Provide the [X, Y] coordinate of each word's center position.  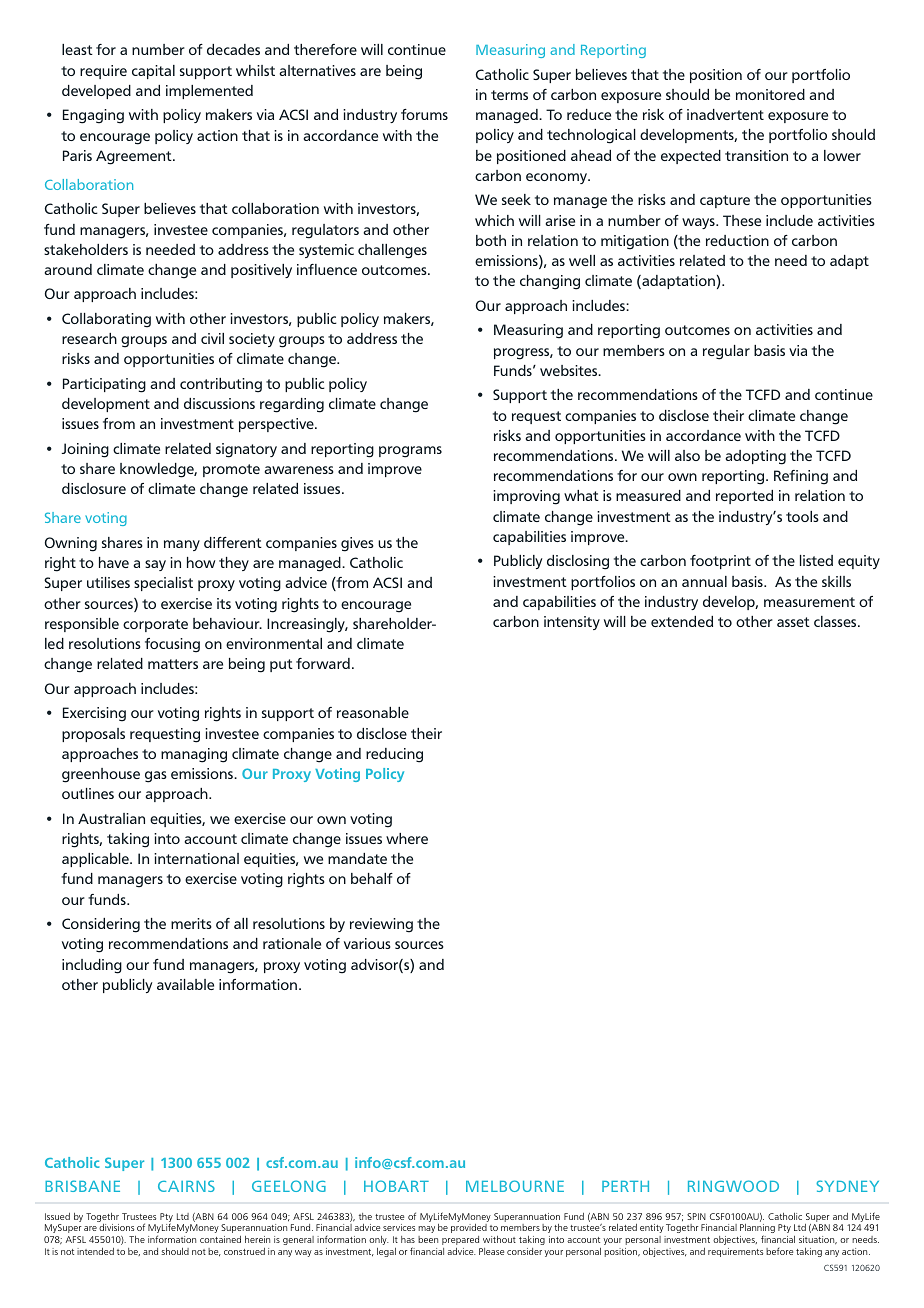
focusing [172, 645]
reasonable [373, 712]
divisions [116, 1227]
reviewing [381, 925]
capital [153, 72]
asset [793, 622]
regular [726, 352]
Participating [104, 385]
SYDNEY [847, 1186]
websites [570, 370]
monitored [770, 94]
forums [424, 114]
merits [191, 923]
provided [469, 1228]
